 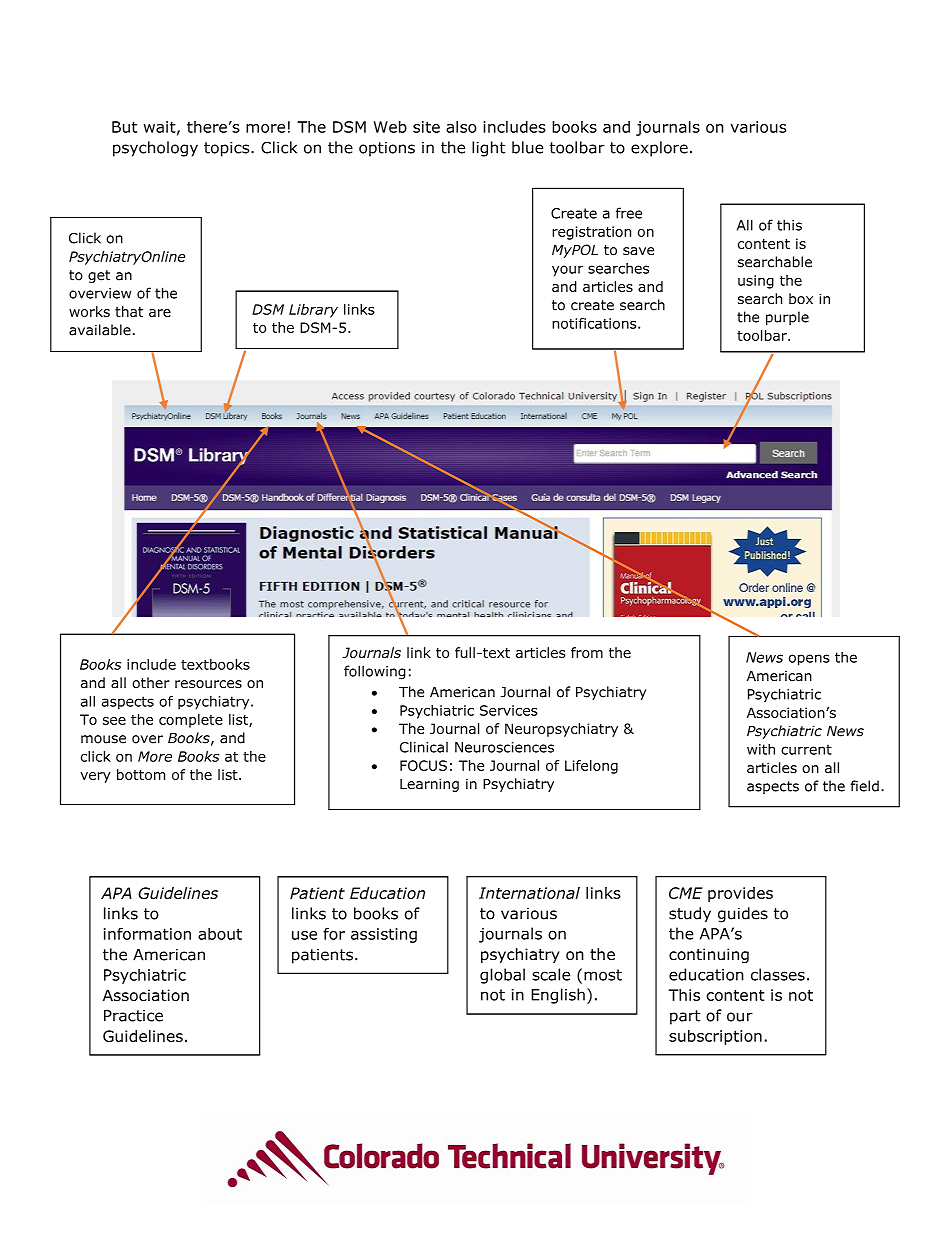 I want to click on Learning, so click(x=429, y=785).
